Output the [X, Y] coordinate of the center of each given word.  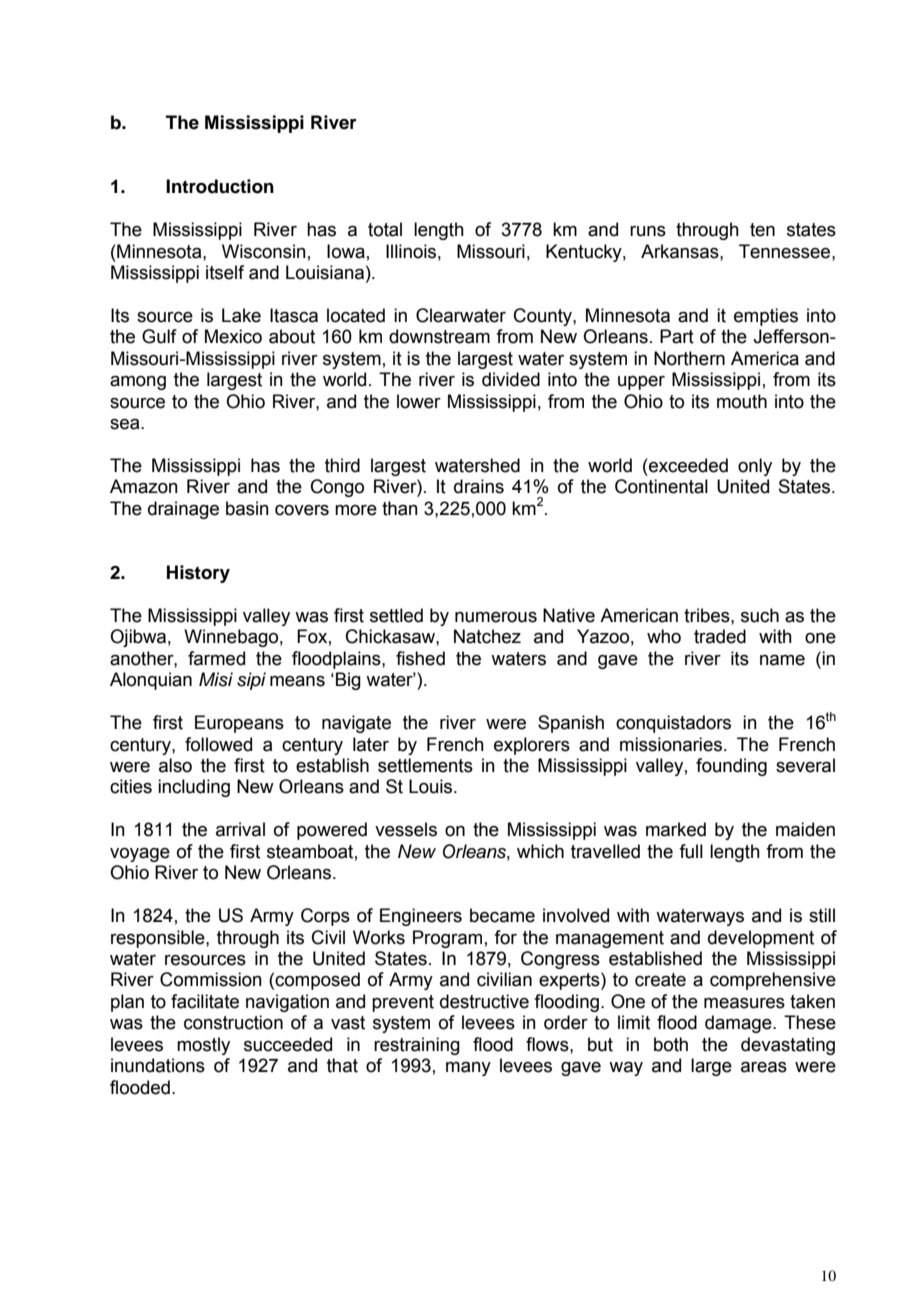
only [755, 467]
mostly [203, 1046]
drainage [183, 510]
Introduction [220, 186]
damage [739, 1024]
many [468, 1069]
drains [479, 486]
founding [731, 767]
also [175, 765]
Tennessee [786, 251]
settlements [425, 765]
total [385, 229]
